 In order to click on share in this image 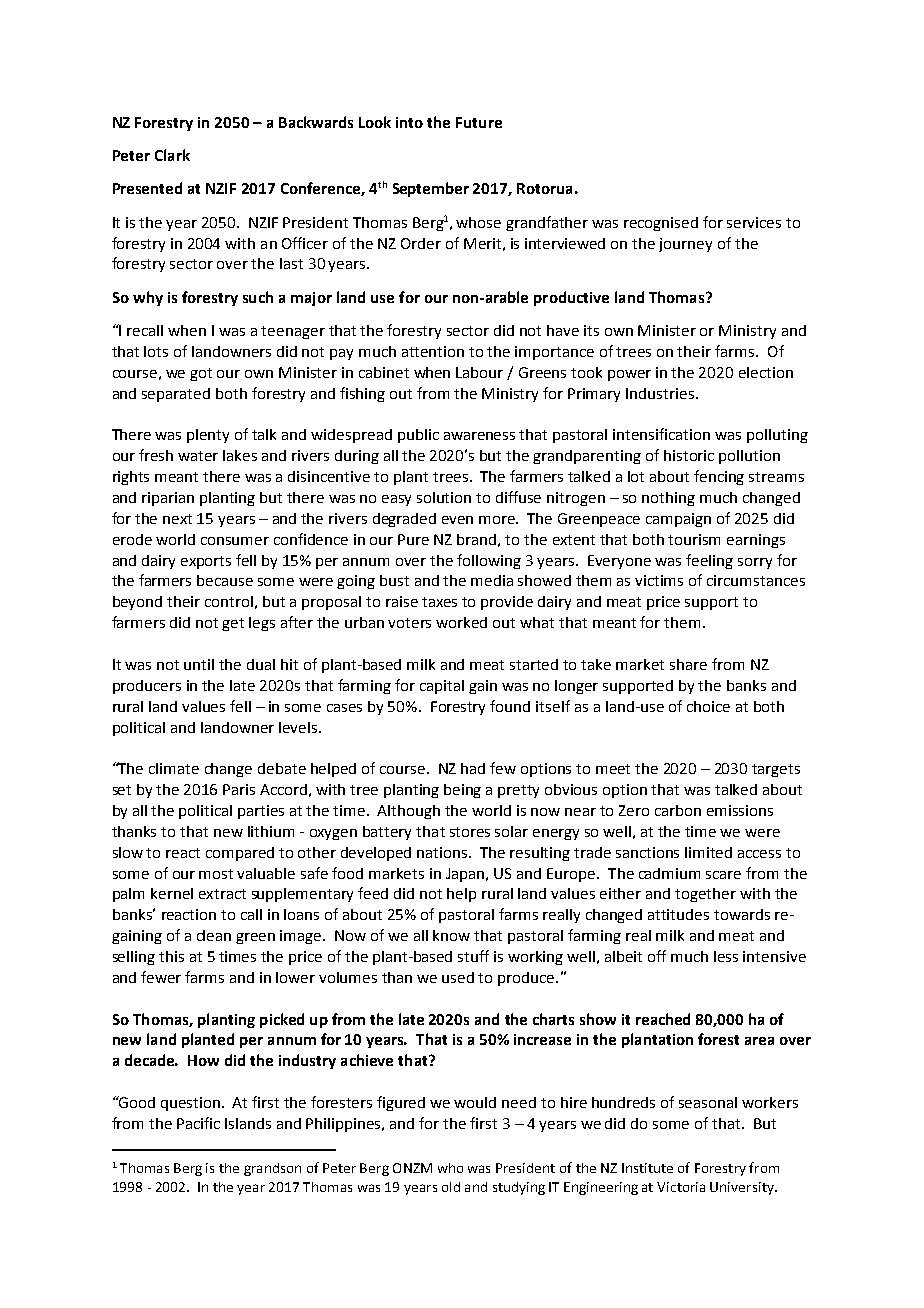, I will do `click(688, 664)`.
